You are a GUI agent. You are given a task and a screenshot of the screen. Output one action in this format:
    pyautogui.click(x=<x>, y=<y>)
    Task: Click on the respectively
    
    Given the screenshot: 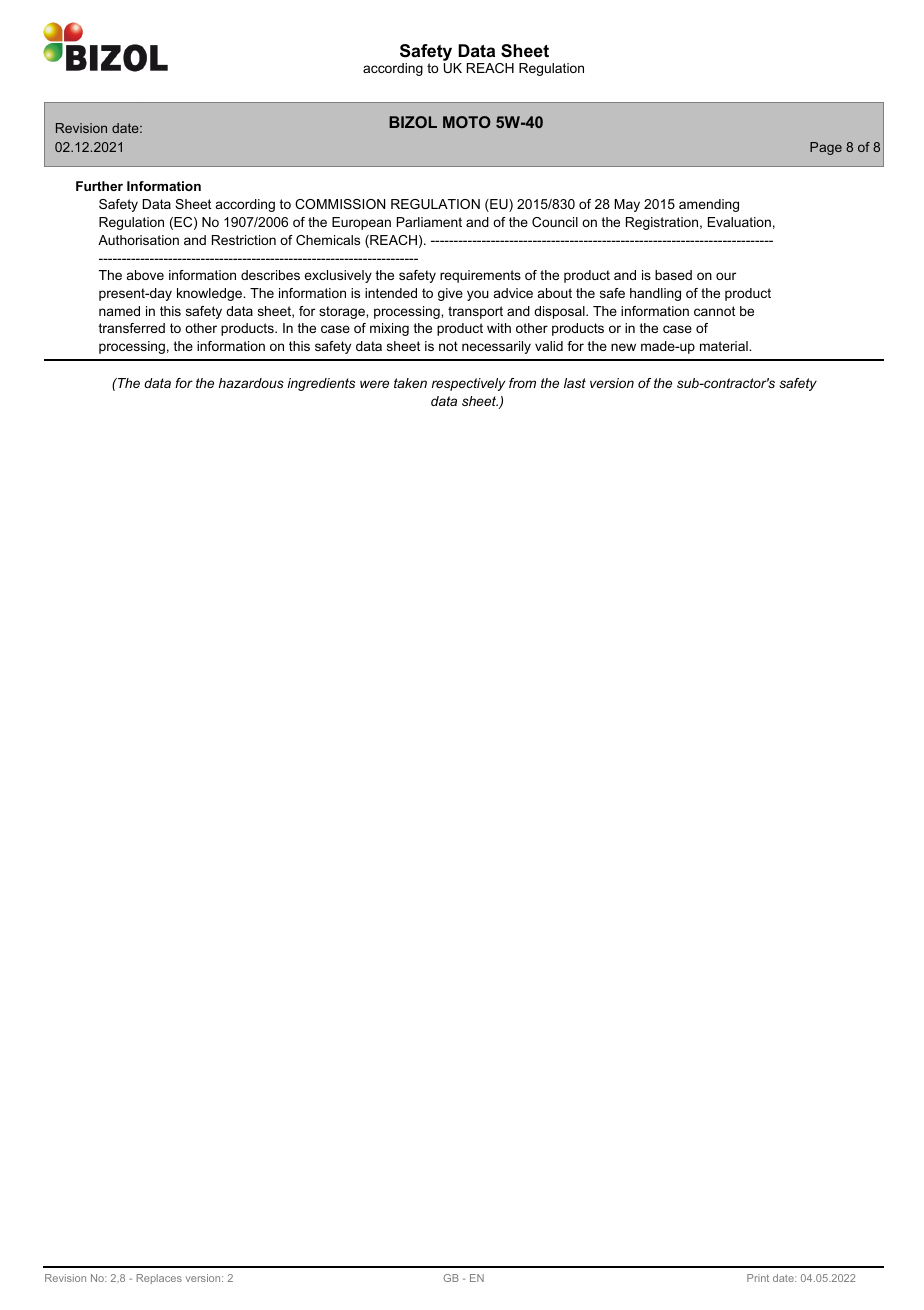 What is the action you would take?
    pyautogui.click(x=468, y=384)
